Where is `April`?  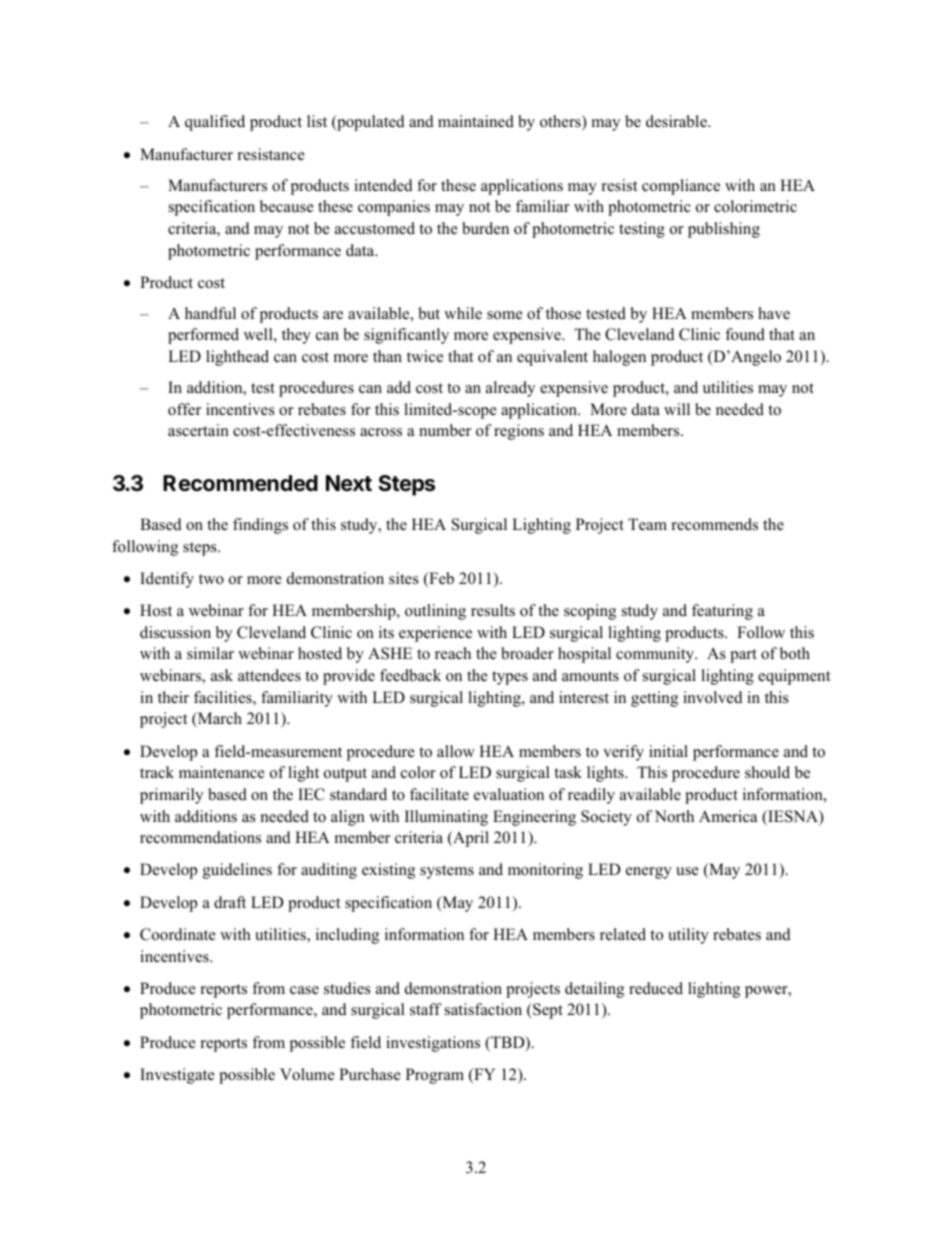 April is located at coordinates (470, 839).
